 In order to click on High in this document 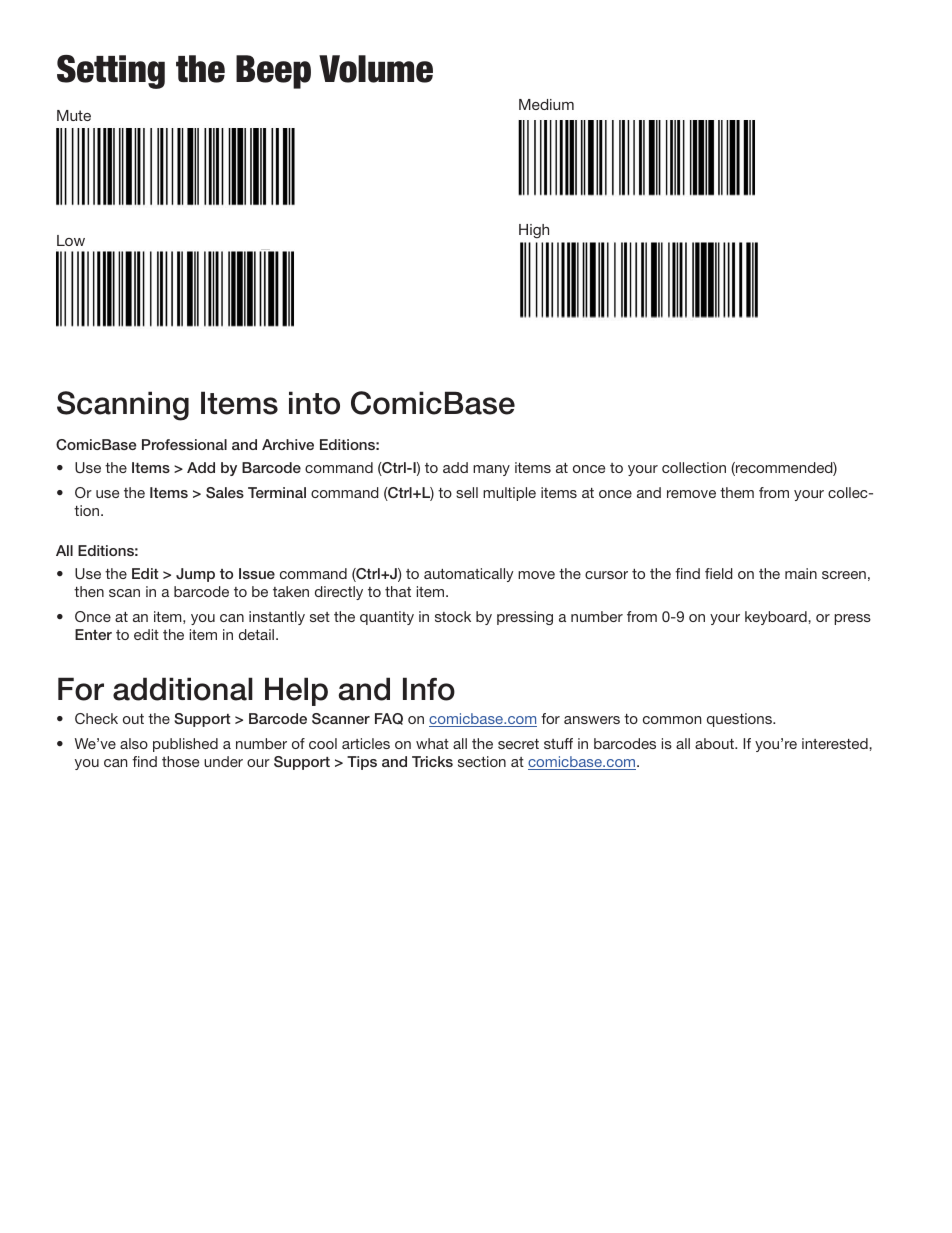, I will do `click(534, 231)`.
